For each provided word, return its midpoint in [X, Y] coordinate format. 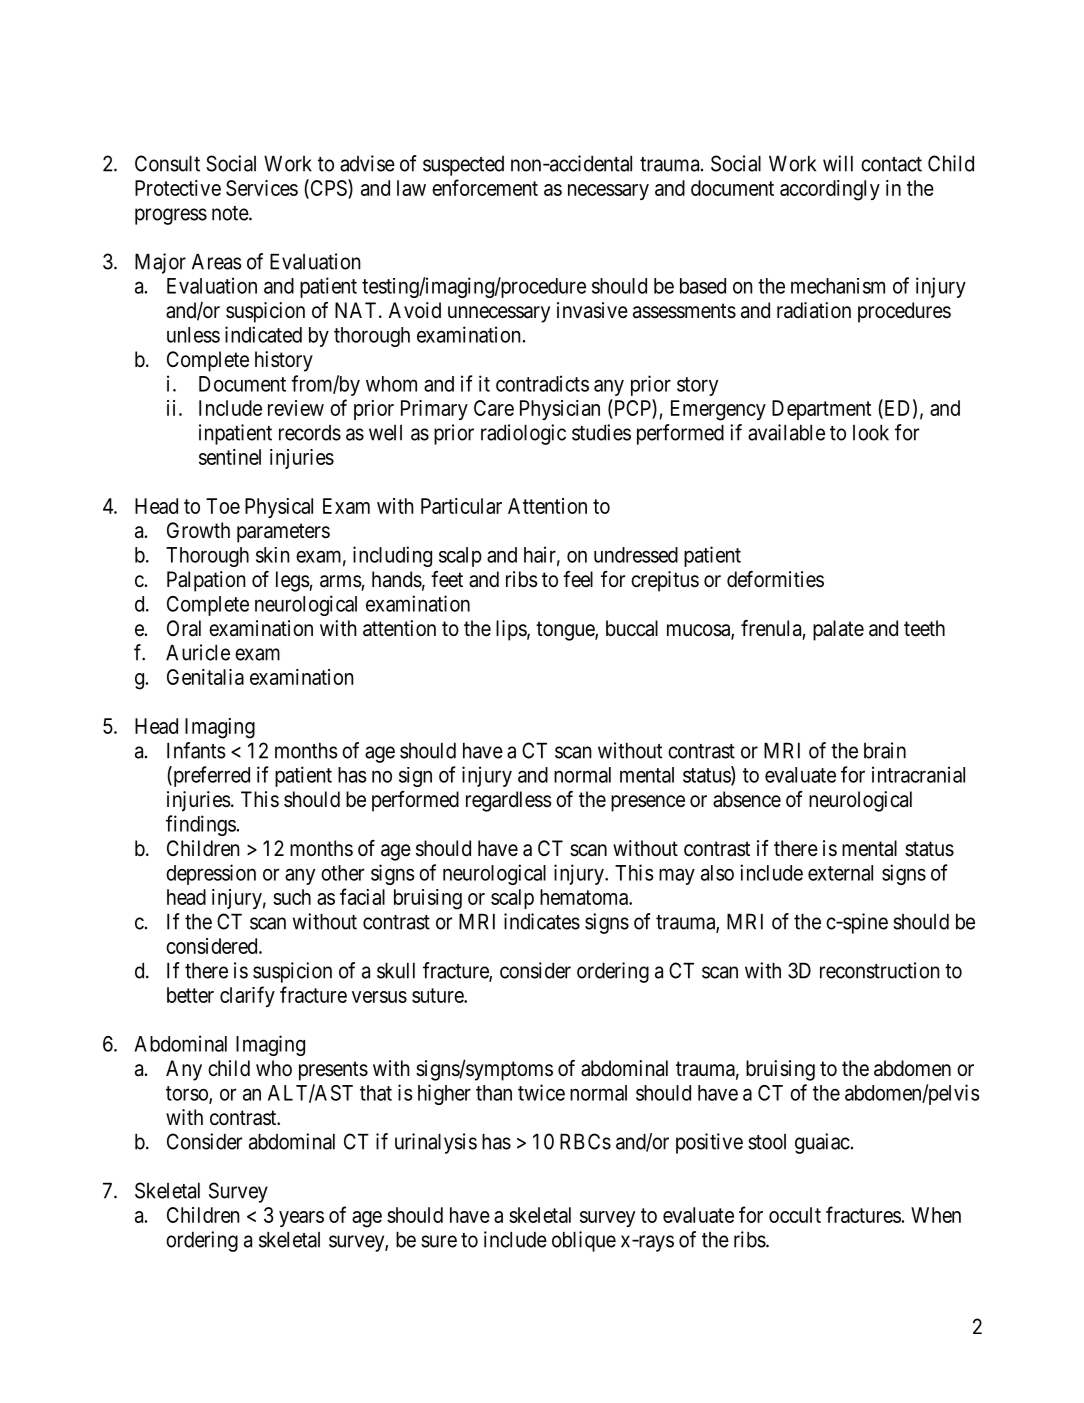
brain [885, 750]
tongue [566, 631]
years [301, 1219]
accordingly [830, 190]
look [871, 432]
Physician [560, 410]
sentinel [230, 457]
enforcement [485, 187]
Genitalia [205, 677]
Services [262, 188]
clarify [247, 996]
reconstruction [880, 970]
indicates [542, 921]
